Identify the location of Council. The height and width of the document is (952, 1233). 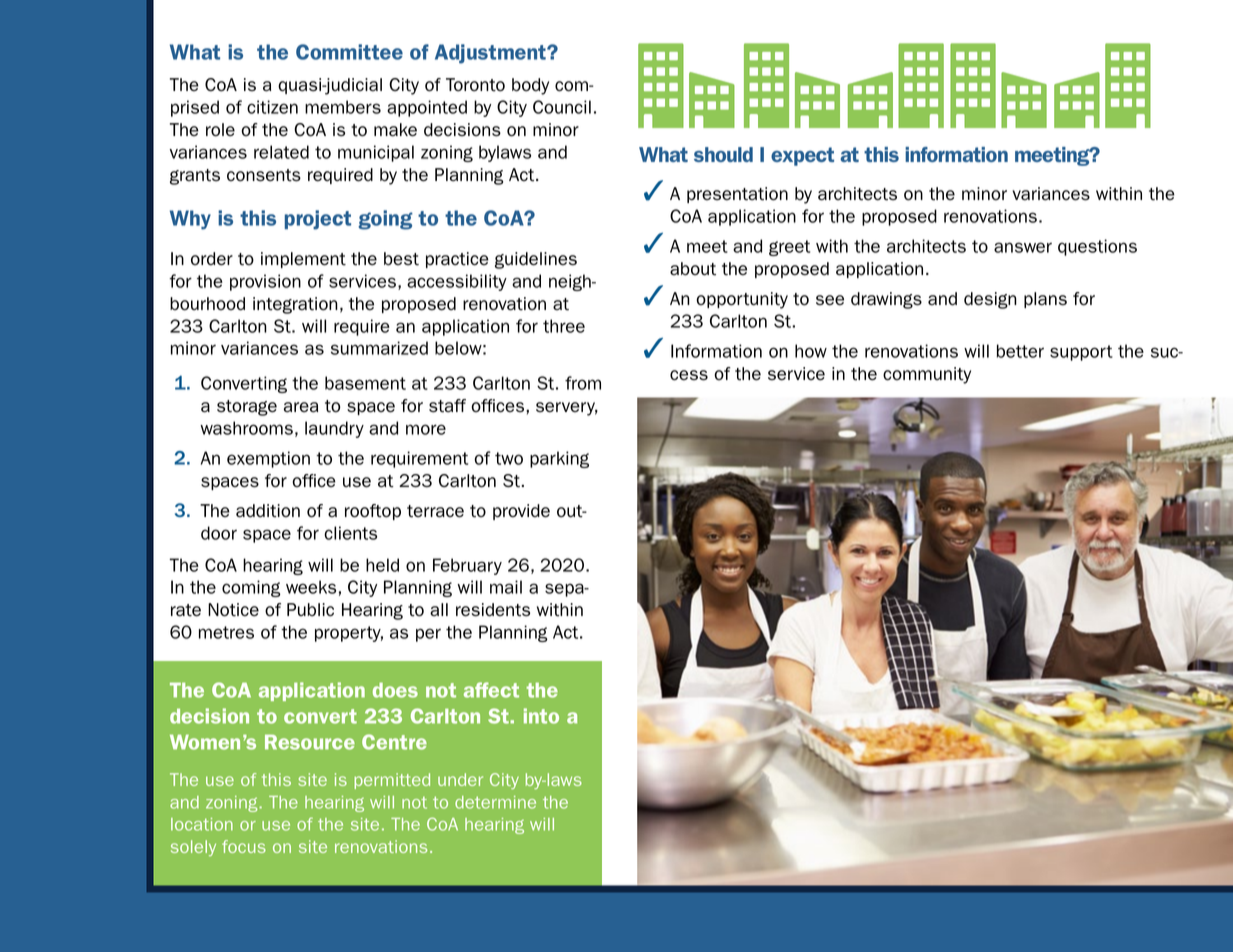
(562, 107).
